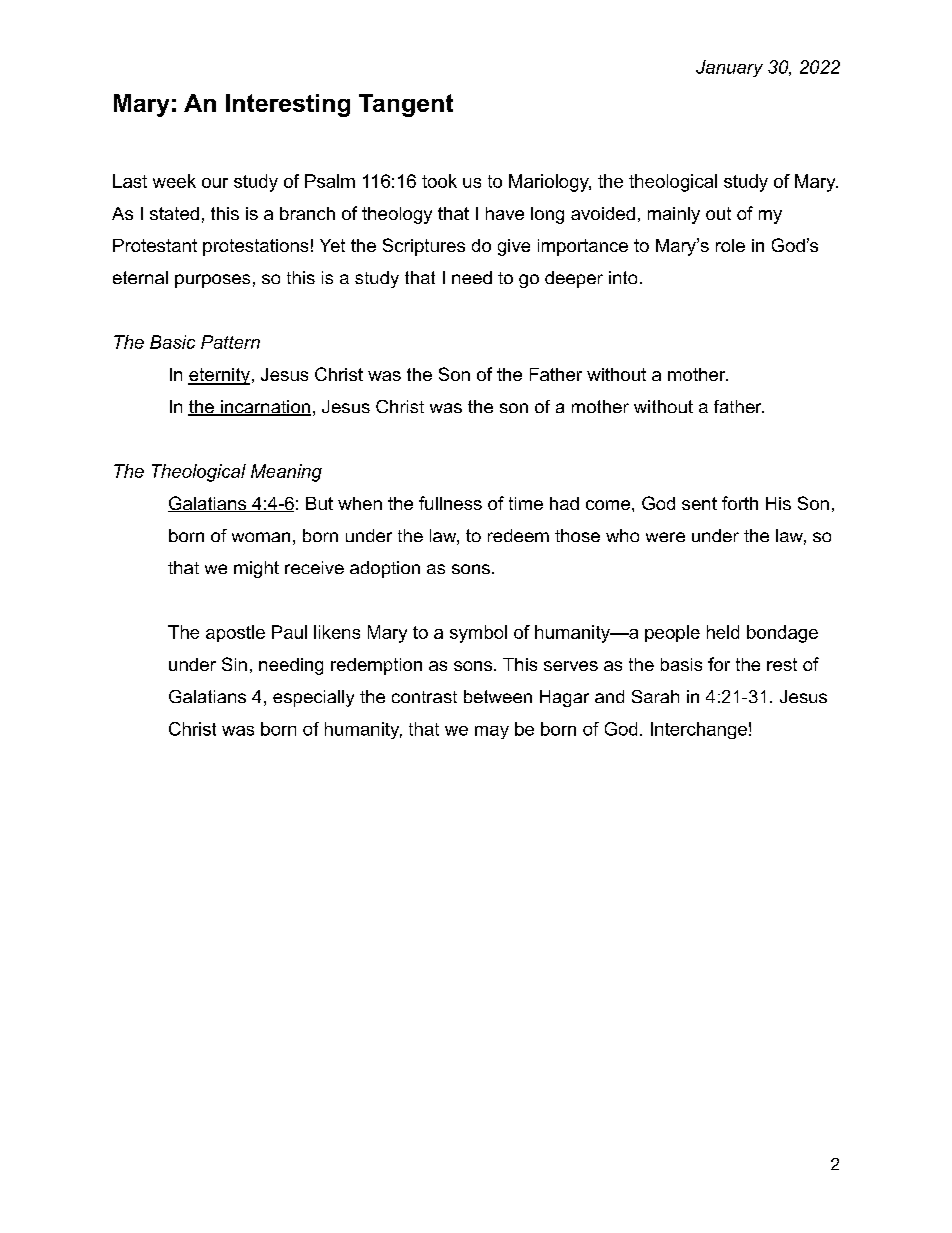 Image resolution: width=952 pixels, height=1233 pixels. Describe the element at coordinates (406, 105) in the page. I see `Tangent` at that location.
